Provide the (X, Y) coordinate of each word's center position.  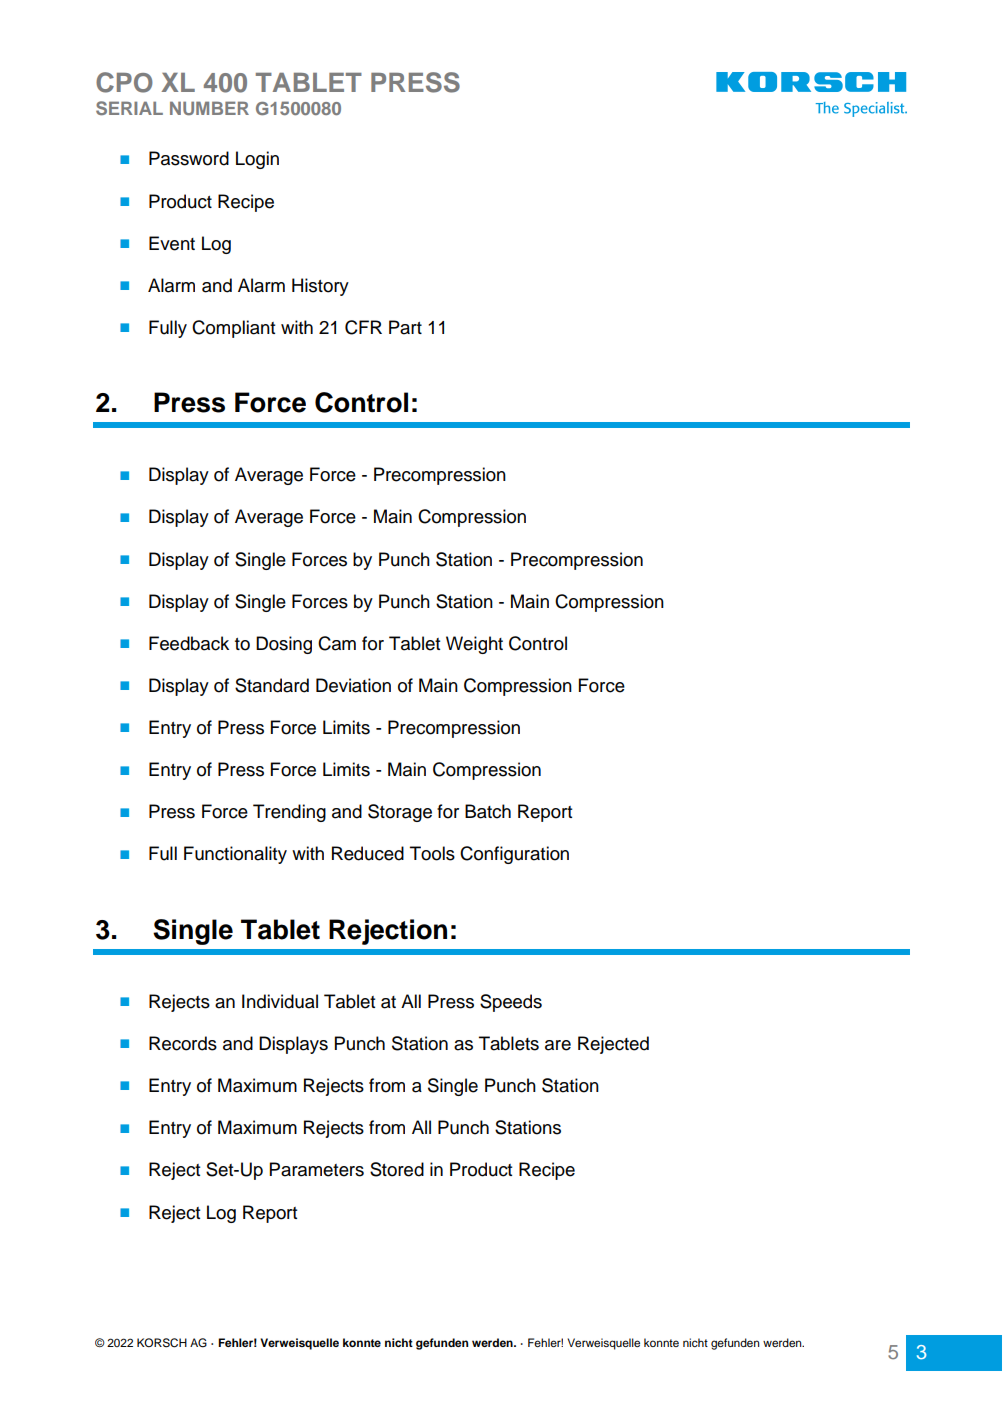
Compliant (233, 329)
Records (183, 1043)
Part (405, 327)
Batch (488, 811)
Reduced (368, 853)
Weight (474, 645)
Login (257, 160)
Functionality (235, 855)
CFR (363, 327)
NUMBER (209, 108)
